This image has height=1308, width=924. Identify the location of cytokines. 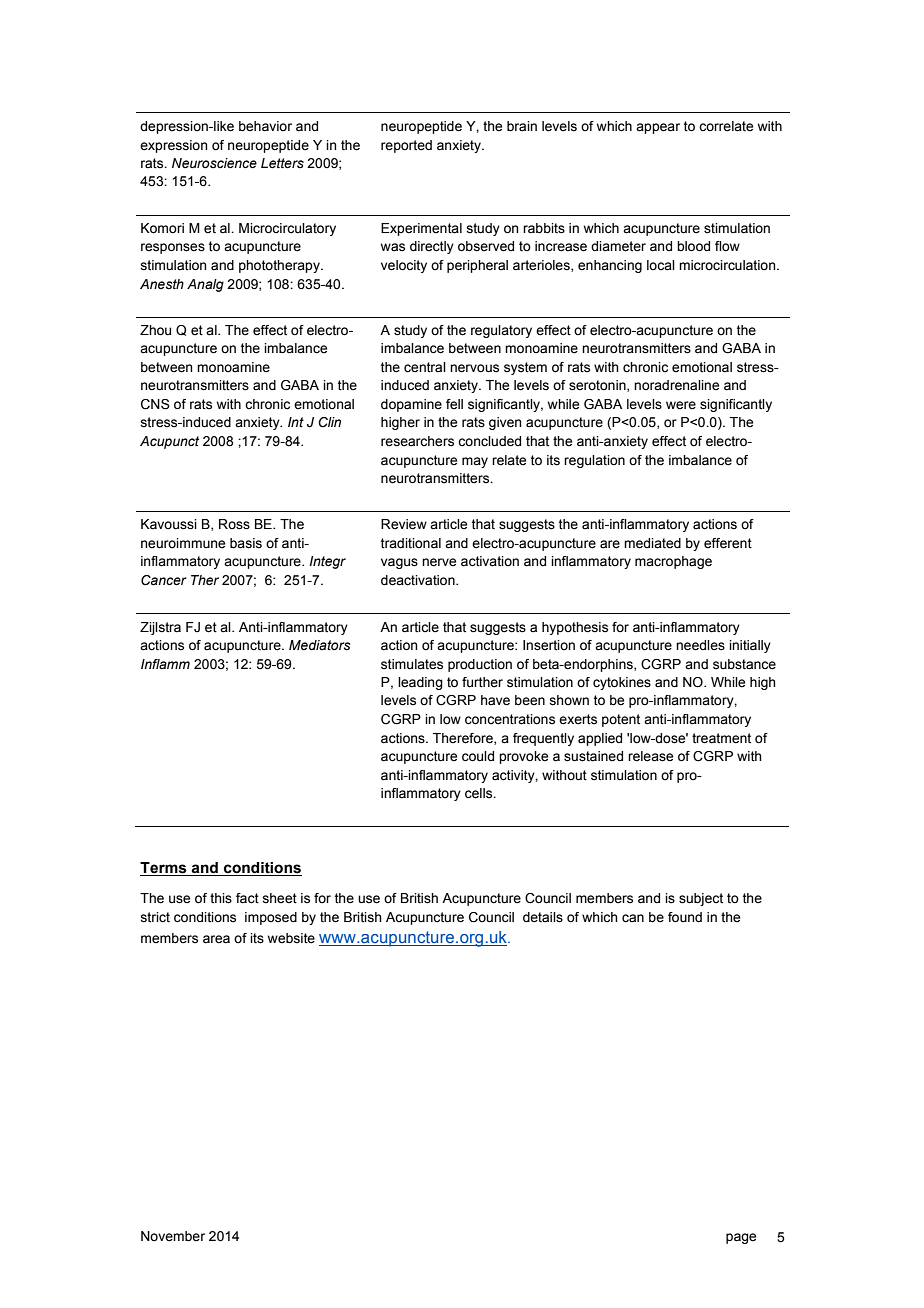
(622, 683).
